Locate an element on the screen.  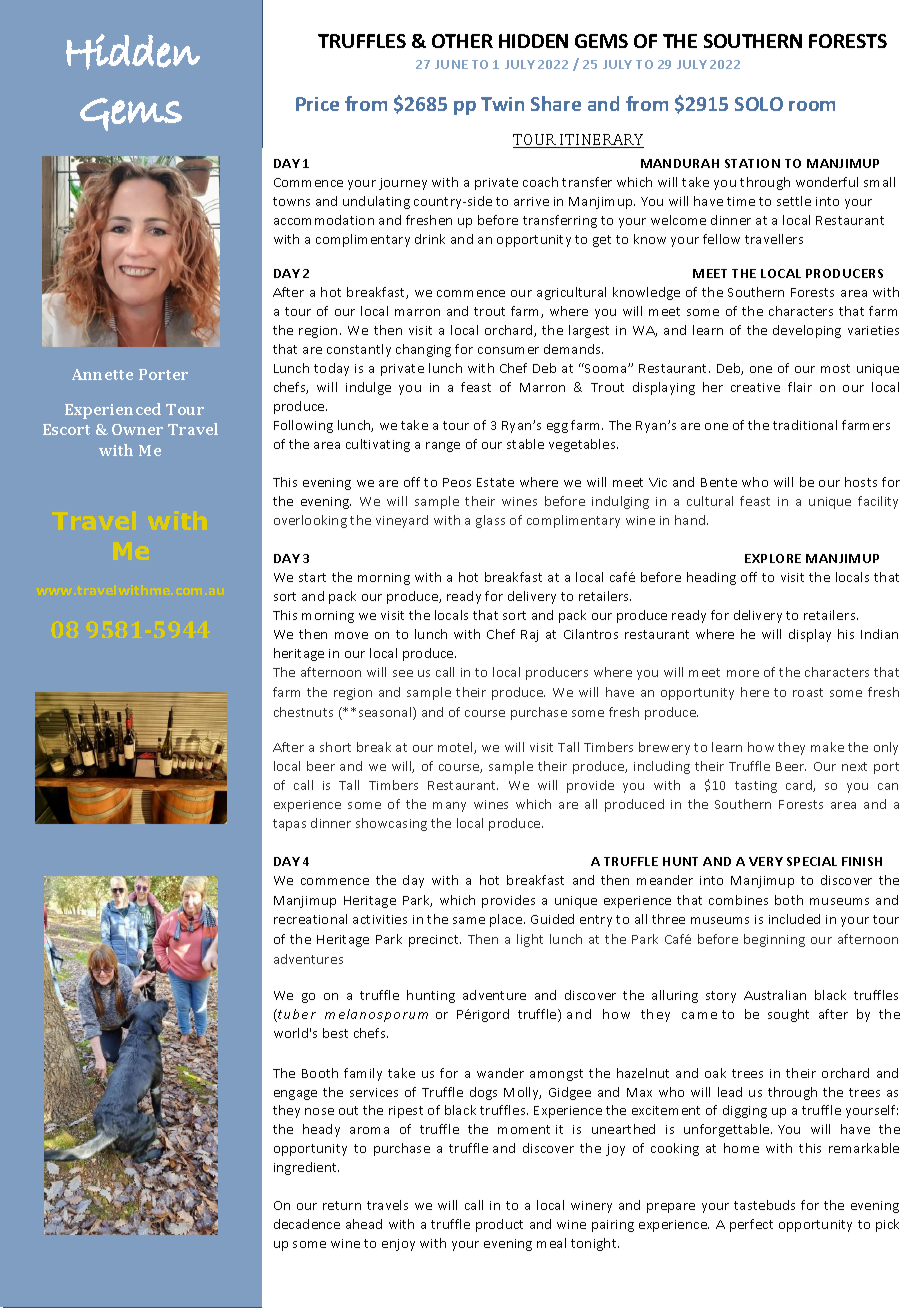
Price is located at coordinates (317, 104).
